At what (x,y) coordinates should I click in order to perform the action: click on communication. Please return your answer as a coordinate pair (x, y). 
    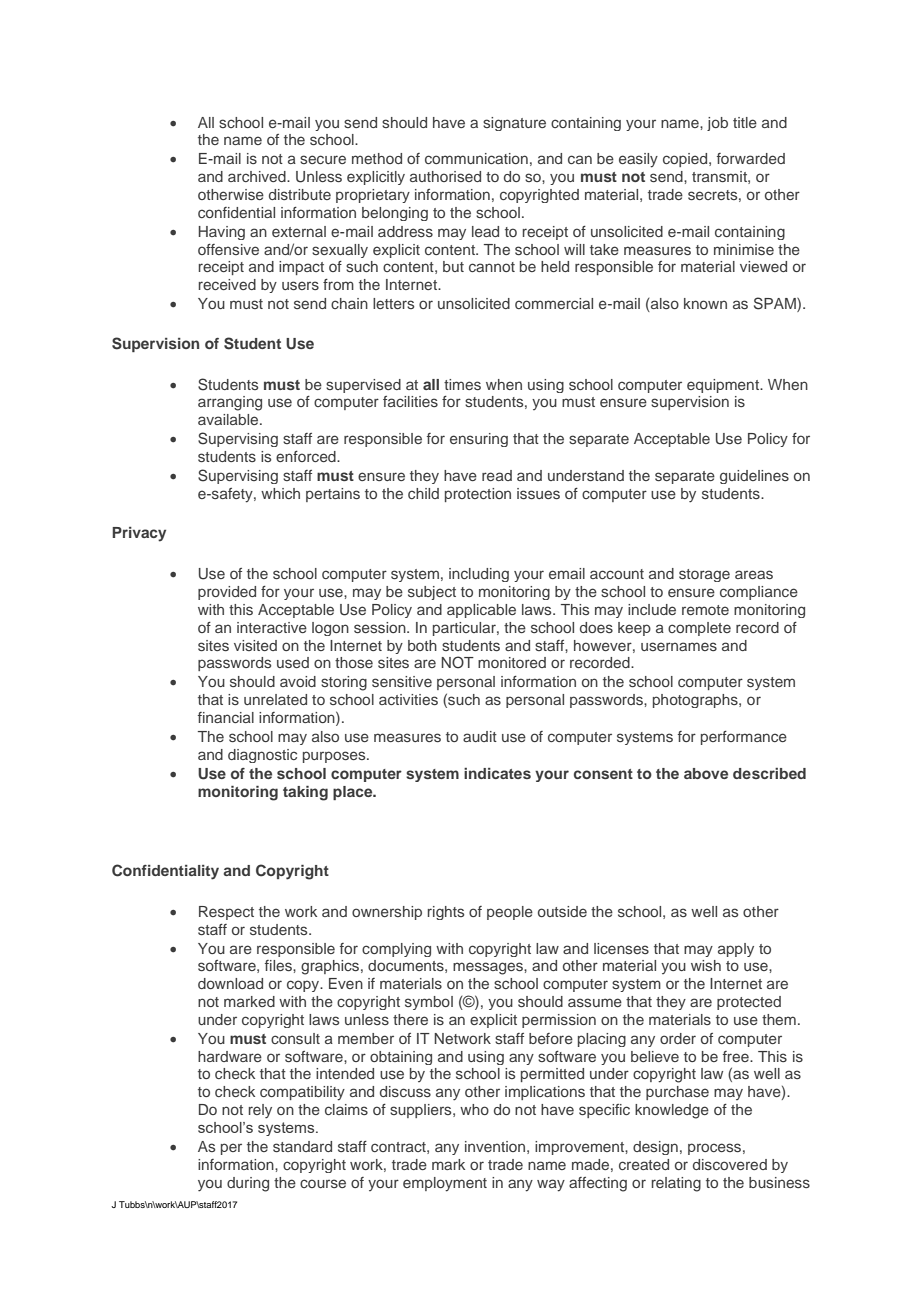
    Looking at the image, I should click on (476, 158).
